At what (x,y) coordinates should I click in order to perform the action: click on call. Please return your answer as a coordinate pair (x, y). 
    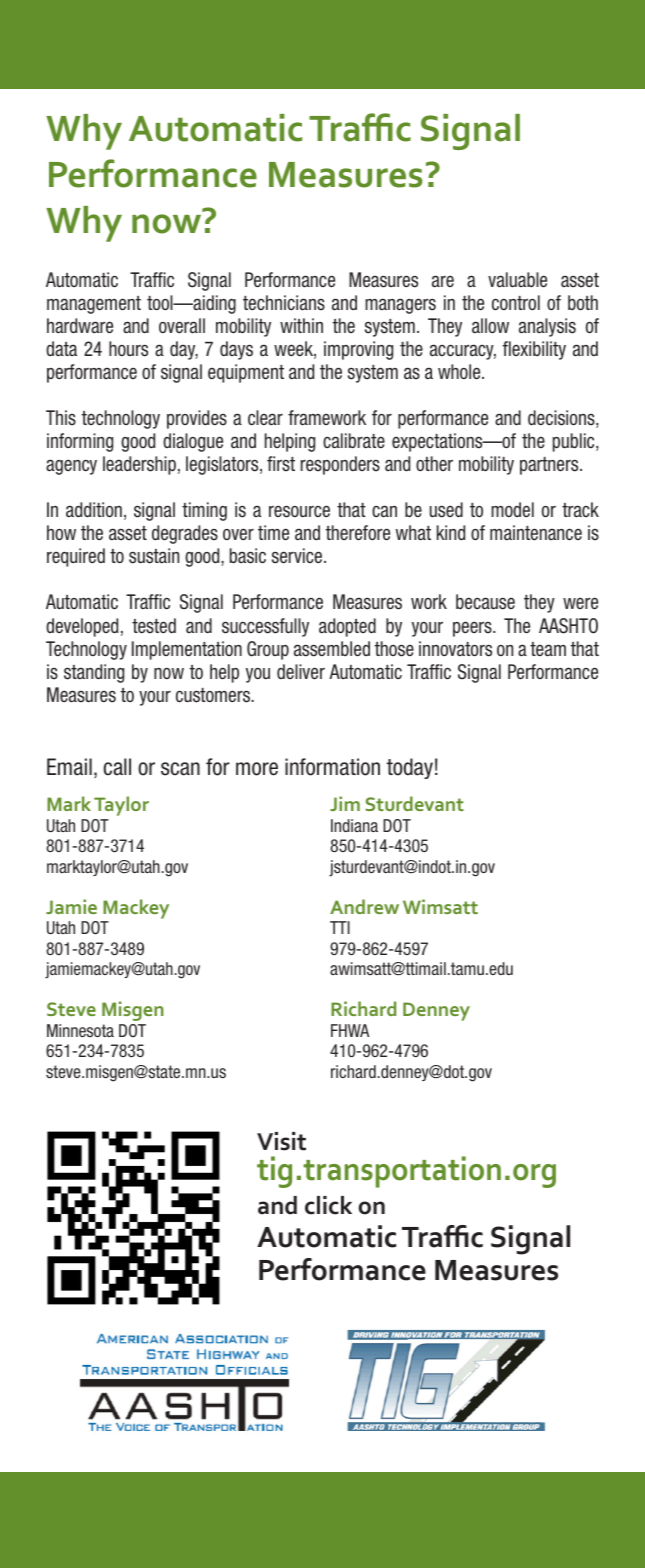
    Looking at the image, I should click on (117, 767).
